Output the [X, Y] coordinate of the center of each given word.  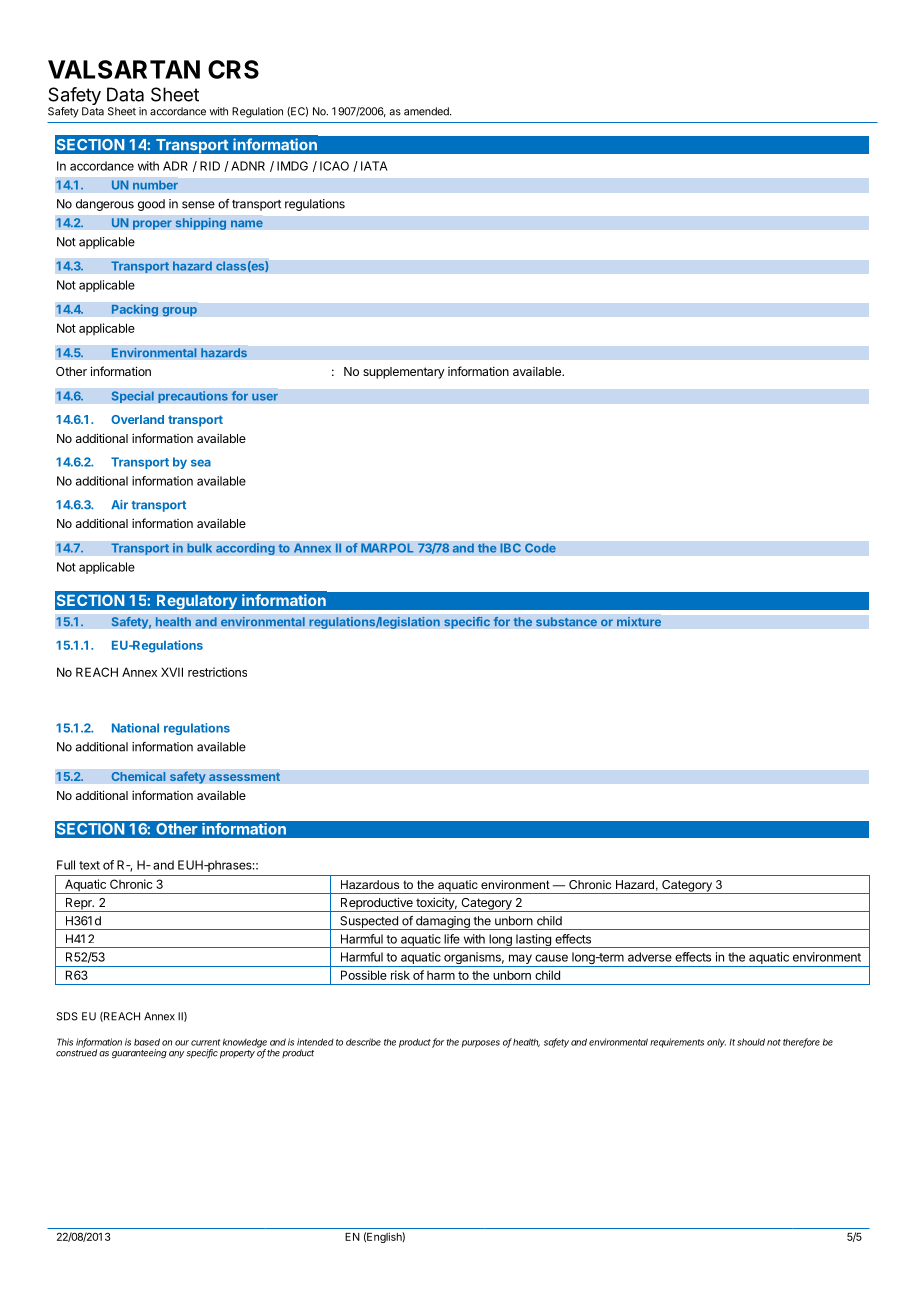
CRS [233, 69]
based [147, 1042]
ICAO [334, 166]
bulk [200, 548]
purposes [481, 1044]
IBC [510, 548]
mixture [639, 621]
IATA [374, 166]
